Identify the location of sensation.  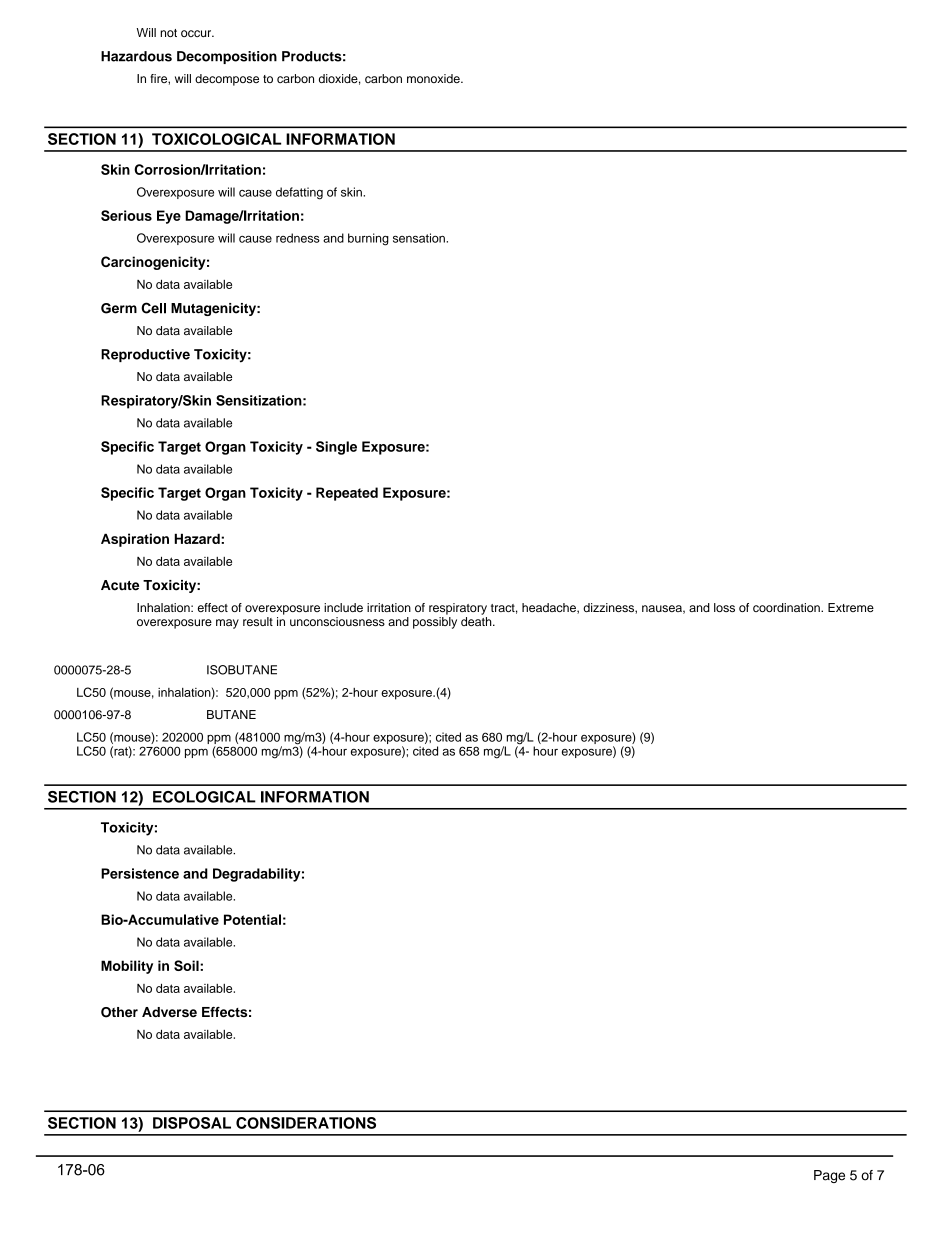
(420, 238).
